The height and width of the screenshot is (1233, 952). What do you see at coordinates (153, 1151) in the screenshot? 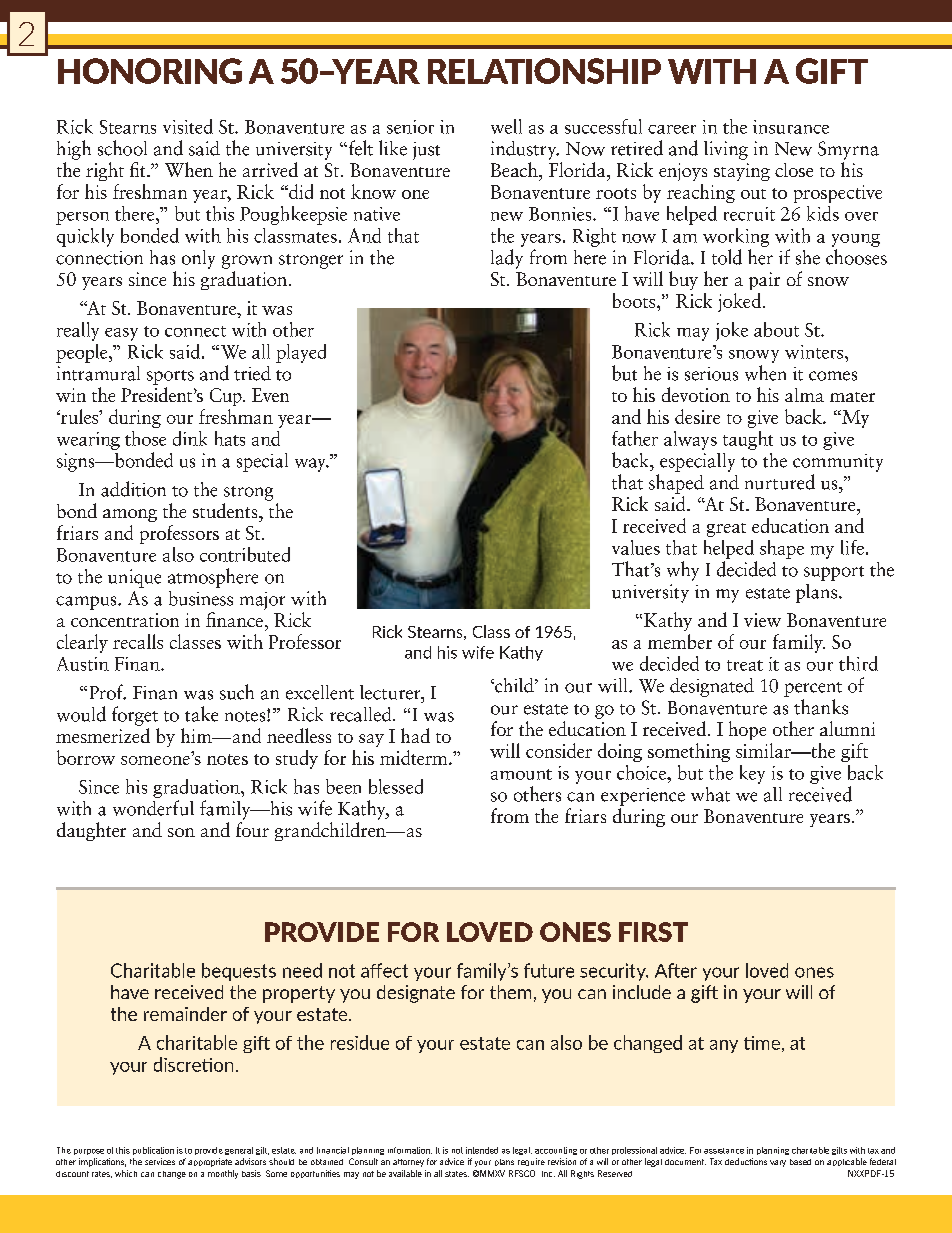
I see `publication` at bounding box center [153, 1151].
